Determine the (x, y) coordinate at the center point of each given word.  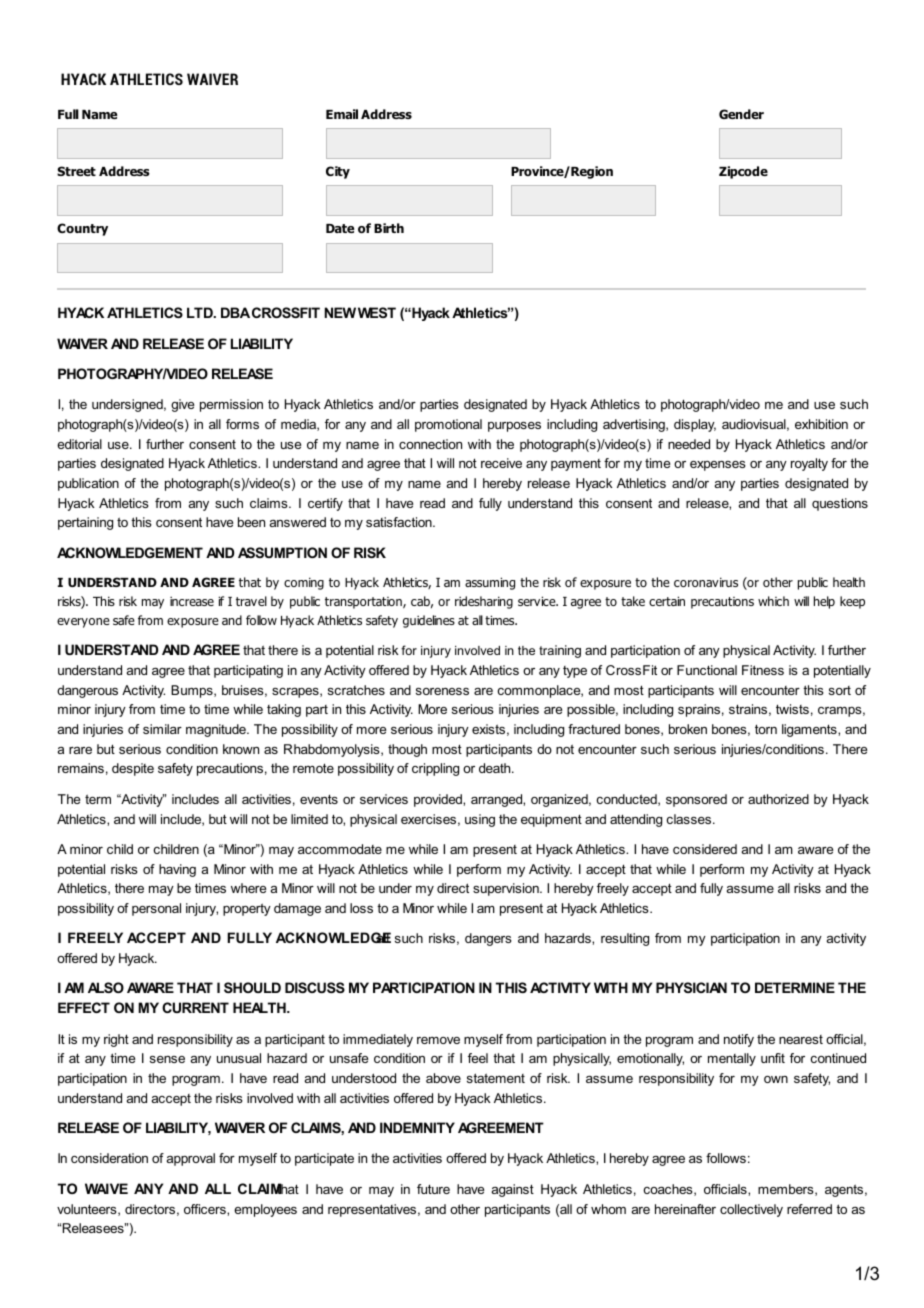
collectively (751, 1210)
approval (191, 1159)
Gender (741, 114)
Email (342, 114)
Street (76, 171)
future (433, 1189)
